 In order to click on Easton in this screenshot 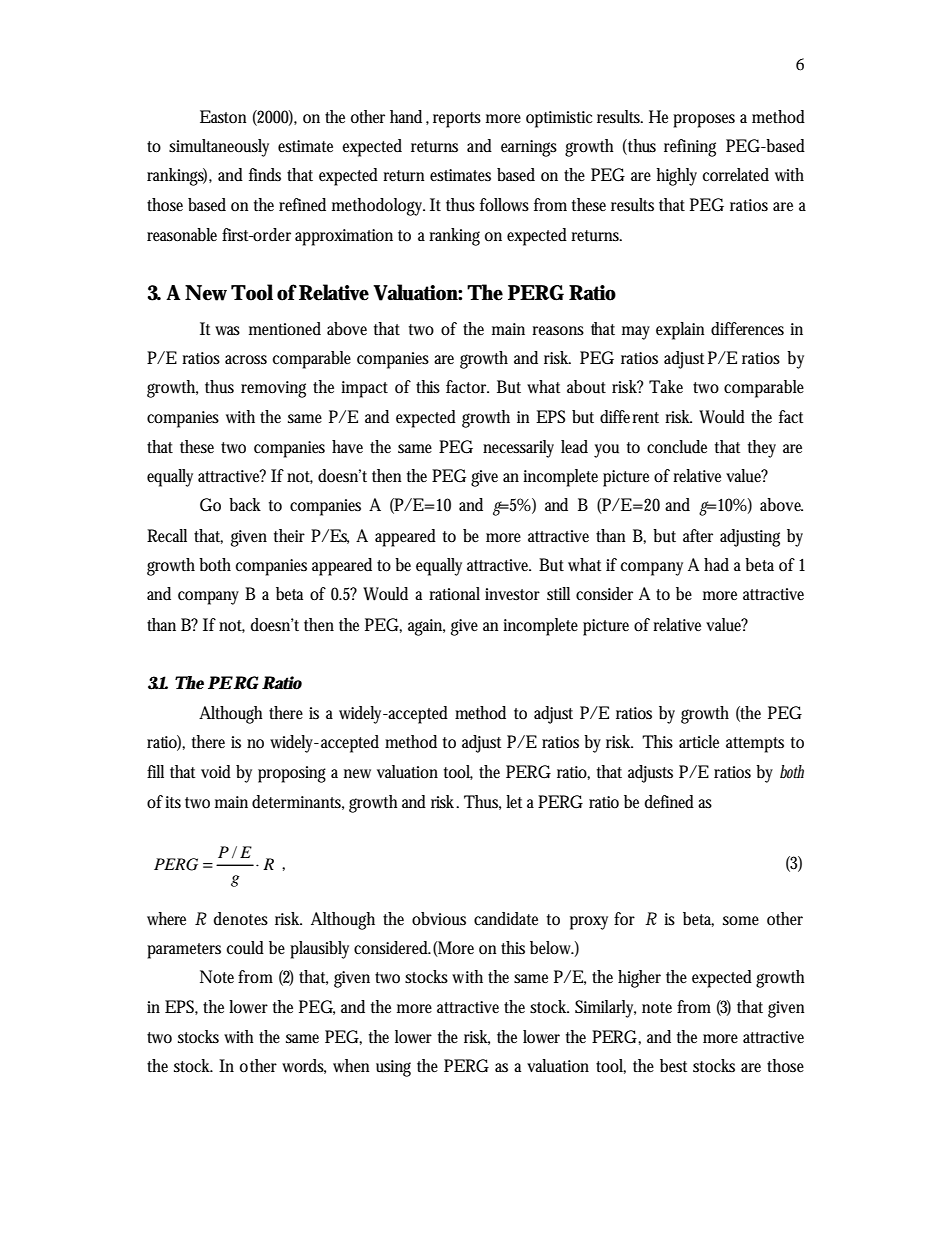, I will do `click(223, 117)`.
